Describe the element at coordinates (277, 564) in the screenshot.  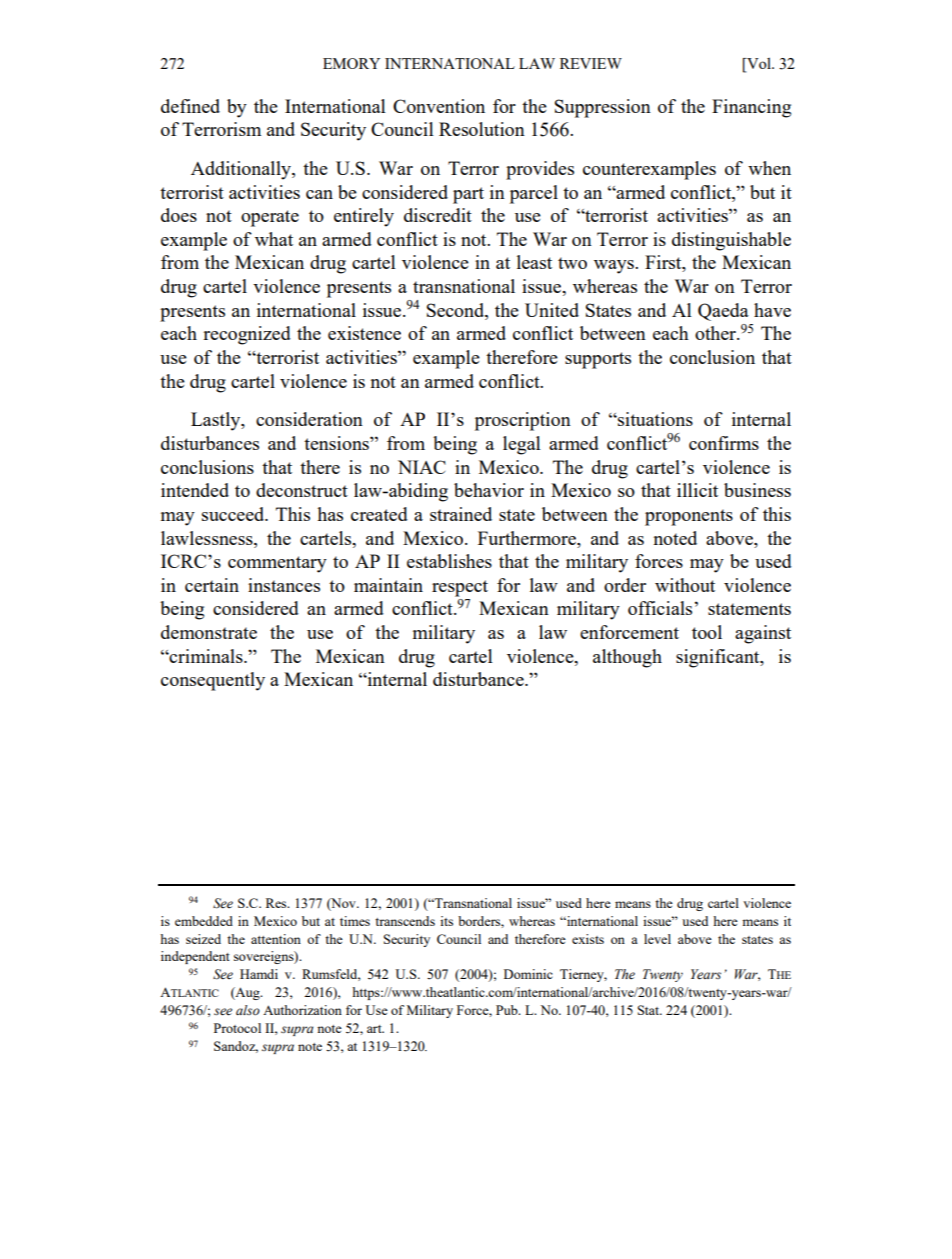
I see `commentary` at that location.
